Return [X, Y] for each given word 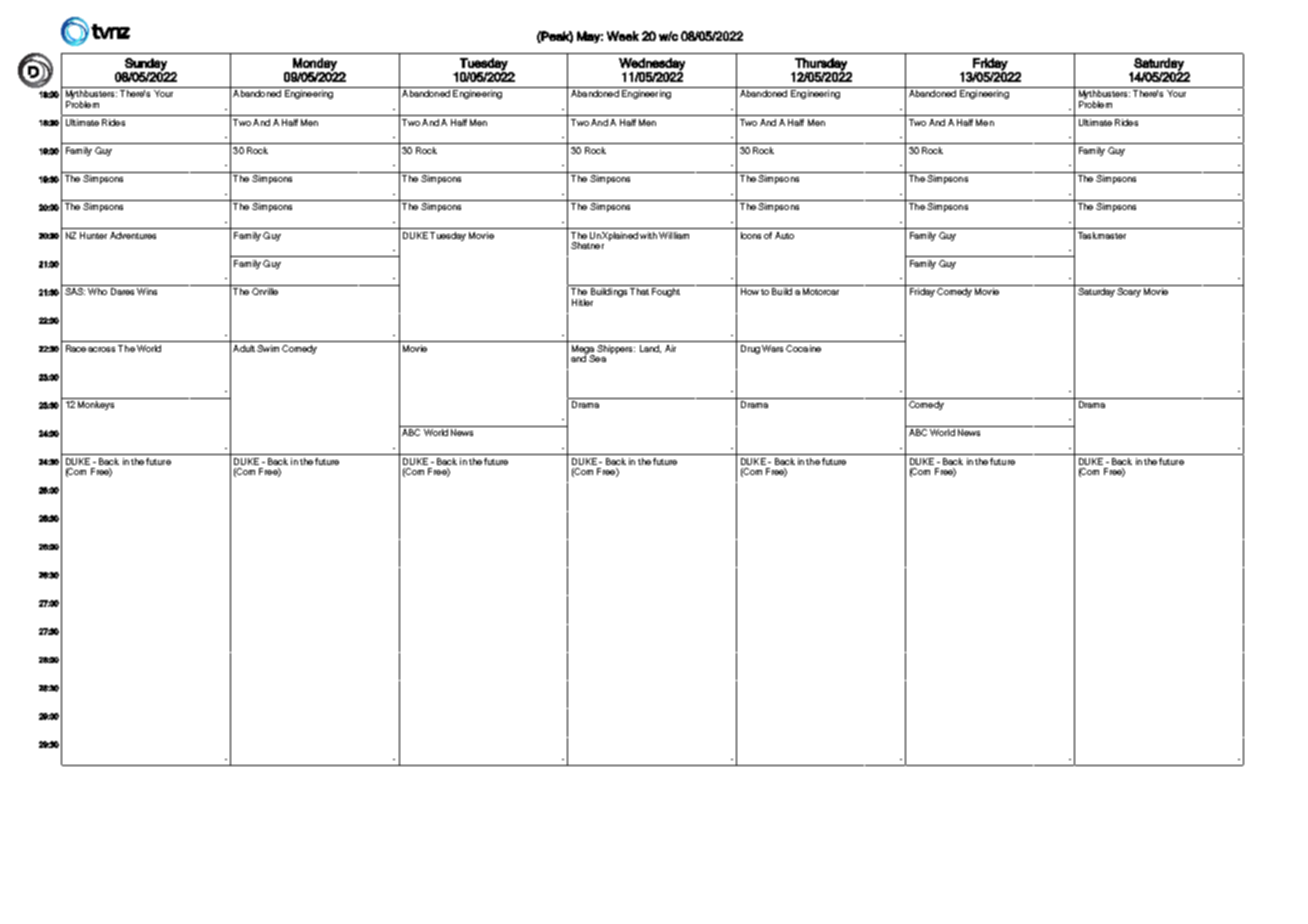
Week [623, 36]
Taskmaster [1102, 235]
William [674, 235]
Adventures [133, 235]
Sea [596, 357]
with [648, 235]
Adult [244, 348]
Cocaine [803, 348]
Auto [784, 235]
